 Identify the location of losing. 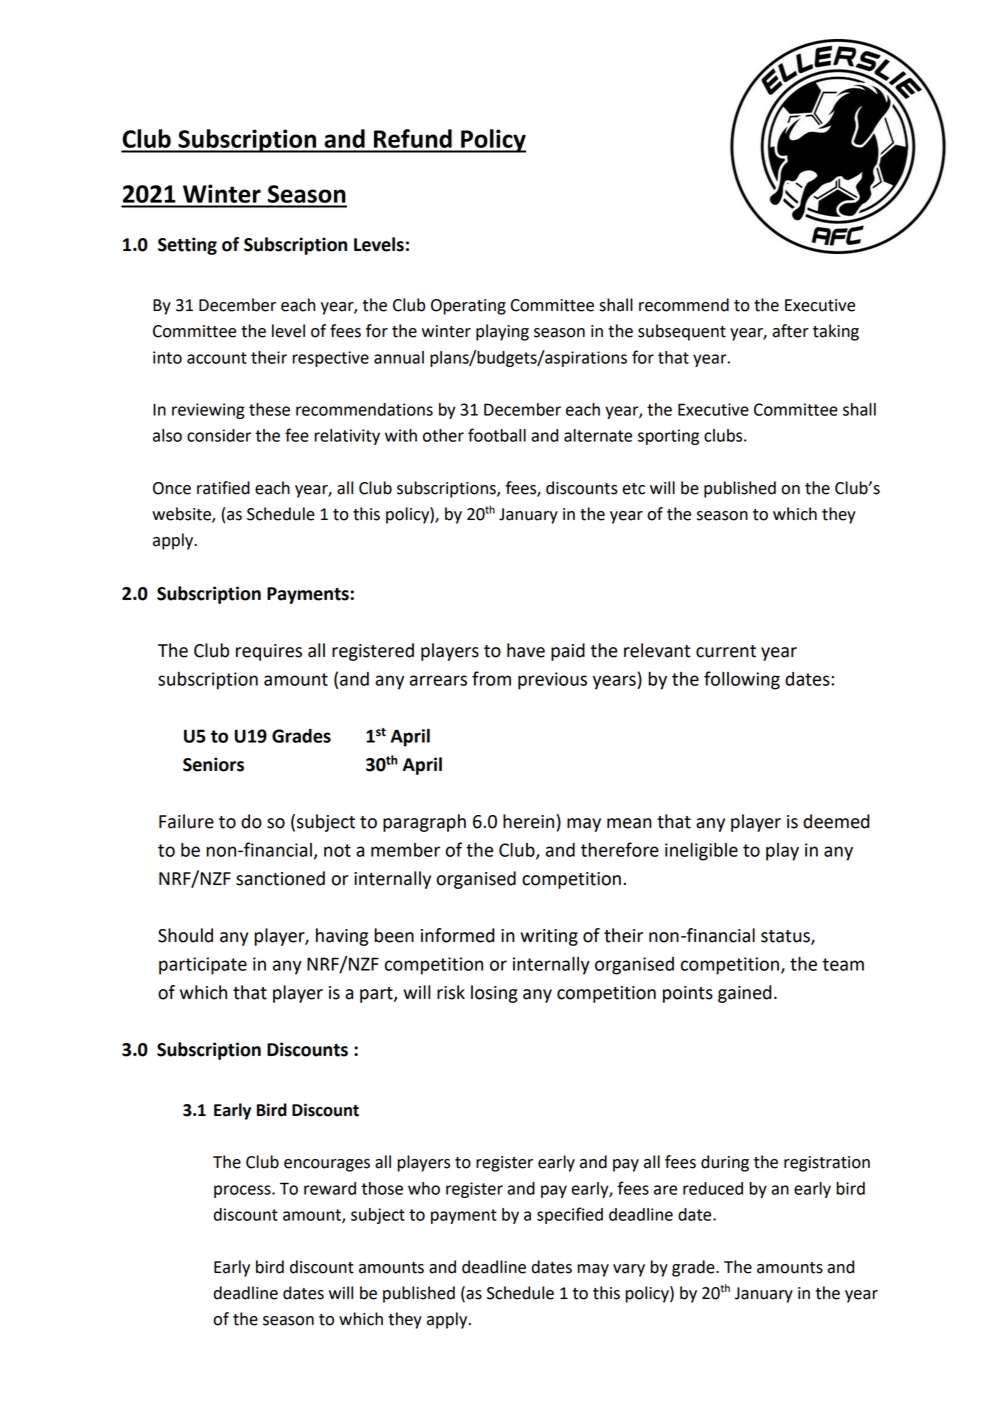
(494, 994).
